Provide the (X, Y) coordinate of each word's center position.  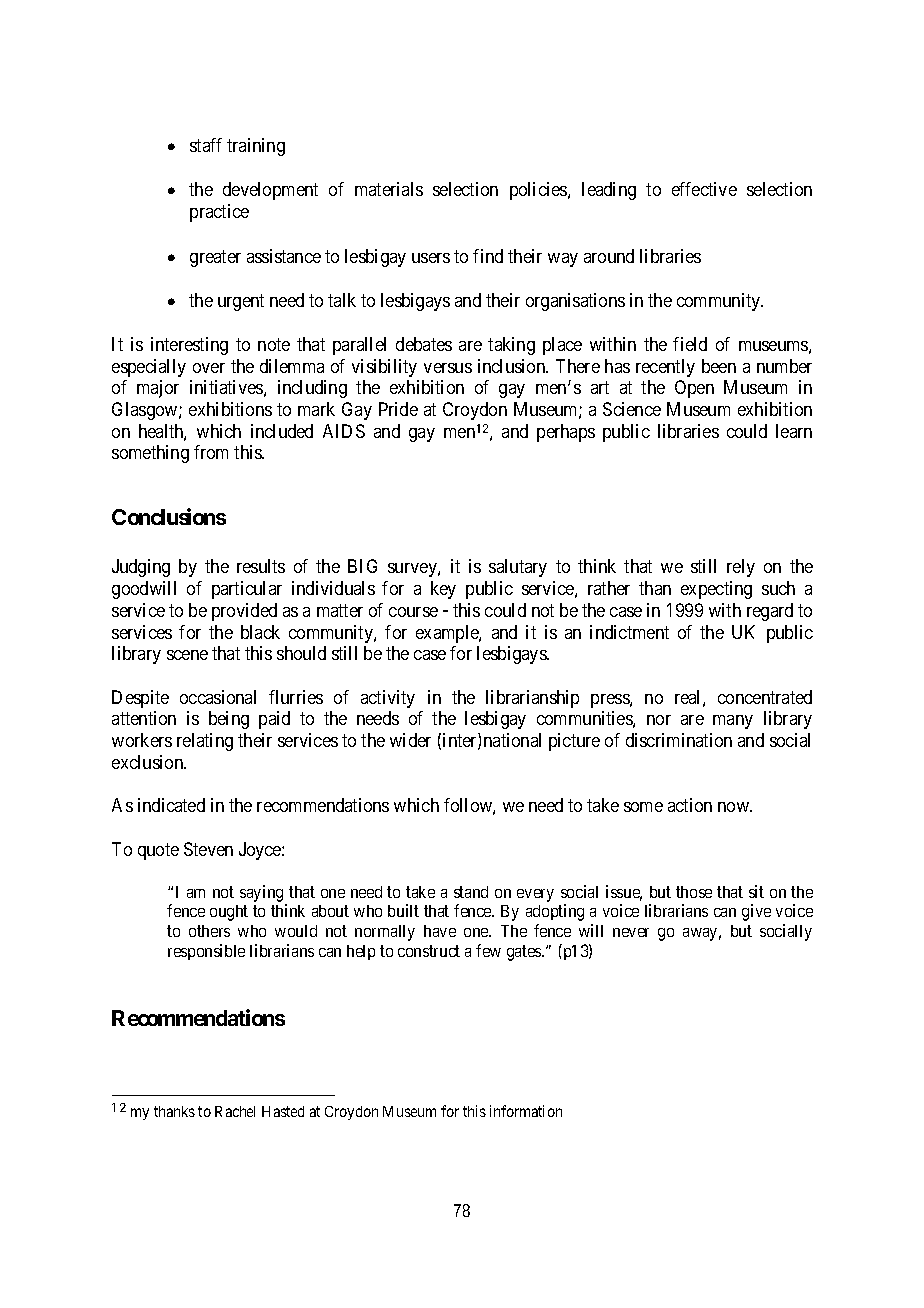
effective (704, 189)
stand (471, 892)
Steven (208, 849)
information (526, 1111)
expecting (716, 590)
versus (448, 368)
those (694, 892)
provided (244, 612)
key (443, 590)
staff (206, 145)
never (631, 932)
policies (539, 191)
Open (694, 389)
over (209, 368)
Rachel (235, 1111)
